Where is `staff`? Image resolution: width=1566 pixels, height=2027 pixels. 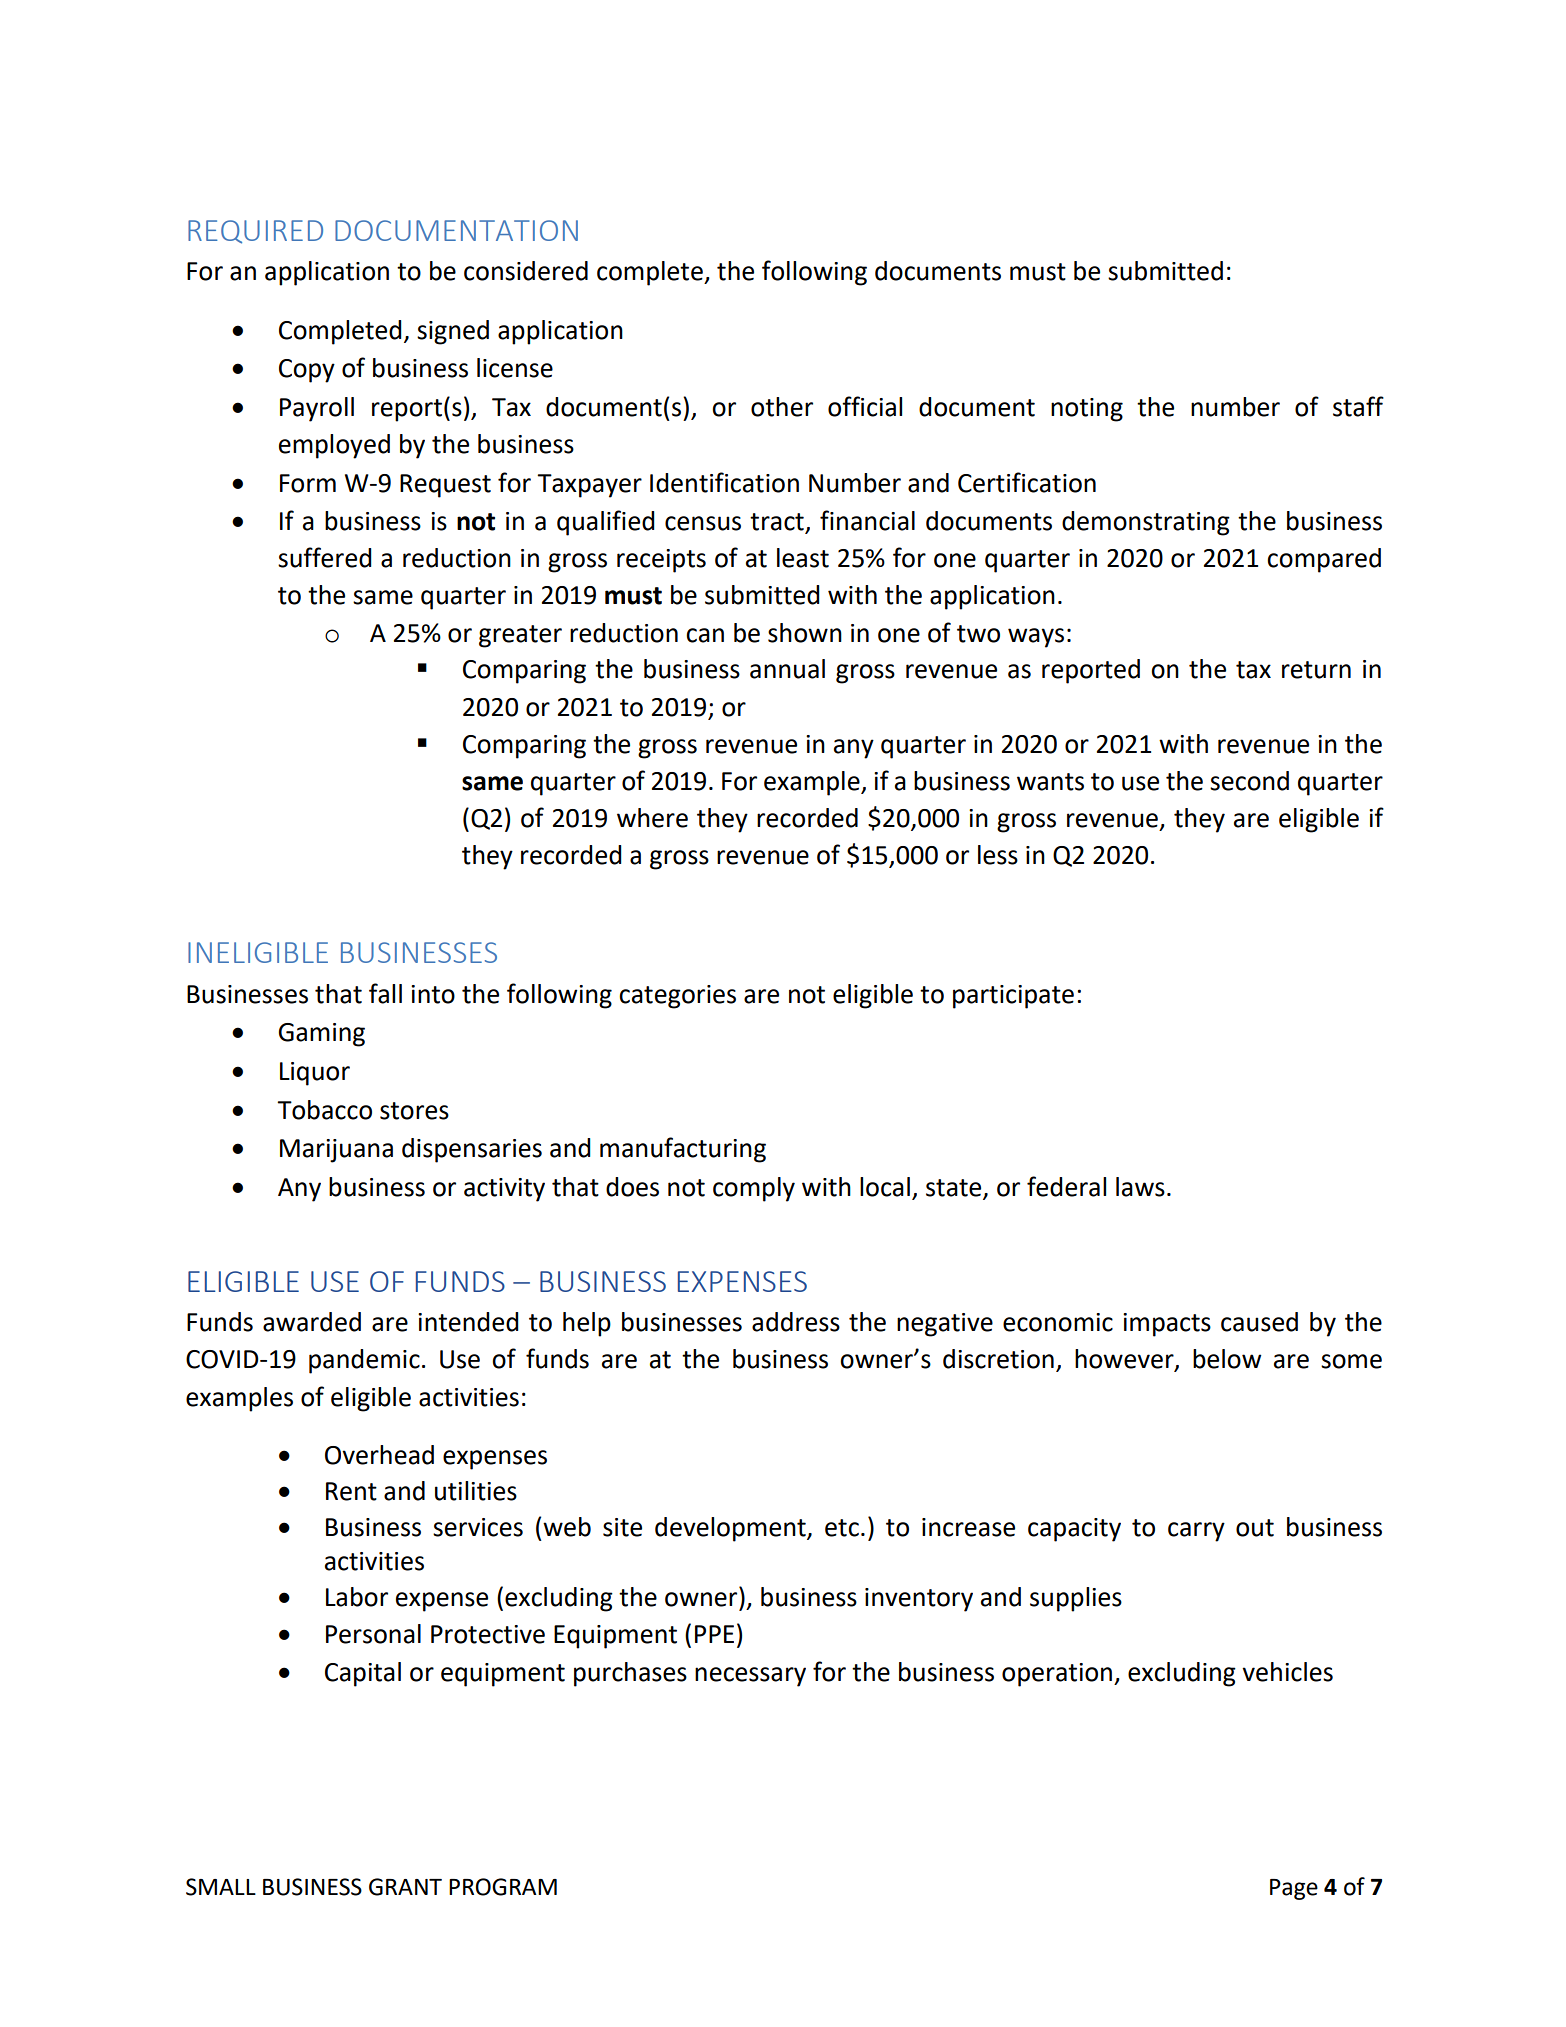 staff is located at coordinates (1358, 406).
